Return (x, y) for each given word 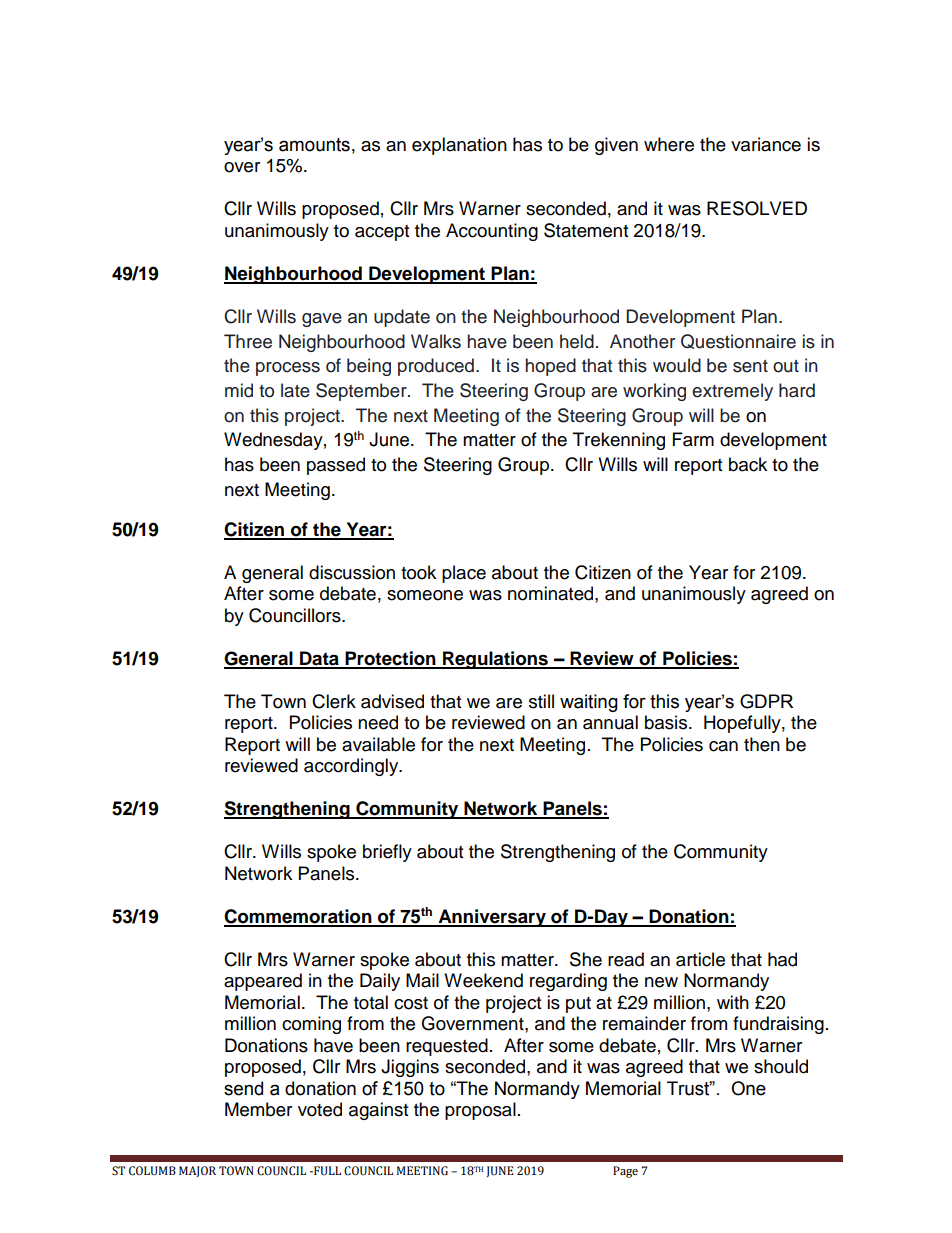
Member (258, 1109)
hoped (551, 367)
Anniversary (492, 918)
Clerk (334, 701)
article (700, 959)
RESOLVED (757, 208)
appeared (263, 982)
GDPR (766, 701)
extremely (732, 392)
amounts (314, 145)
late (295, 390)
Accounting (492, 232)
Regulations (495, 660)
